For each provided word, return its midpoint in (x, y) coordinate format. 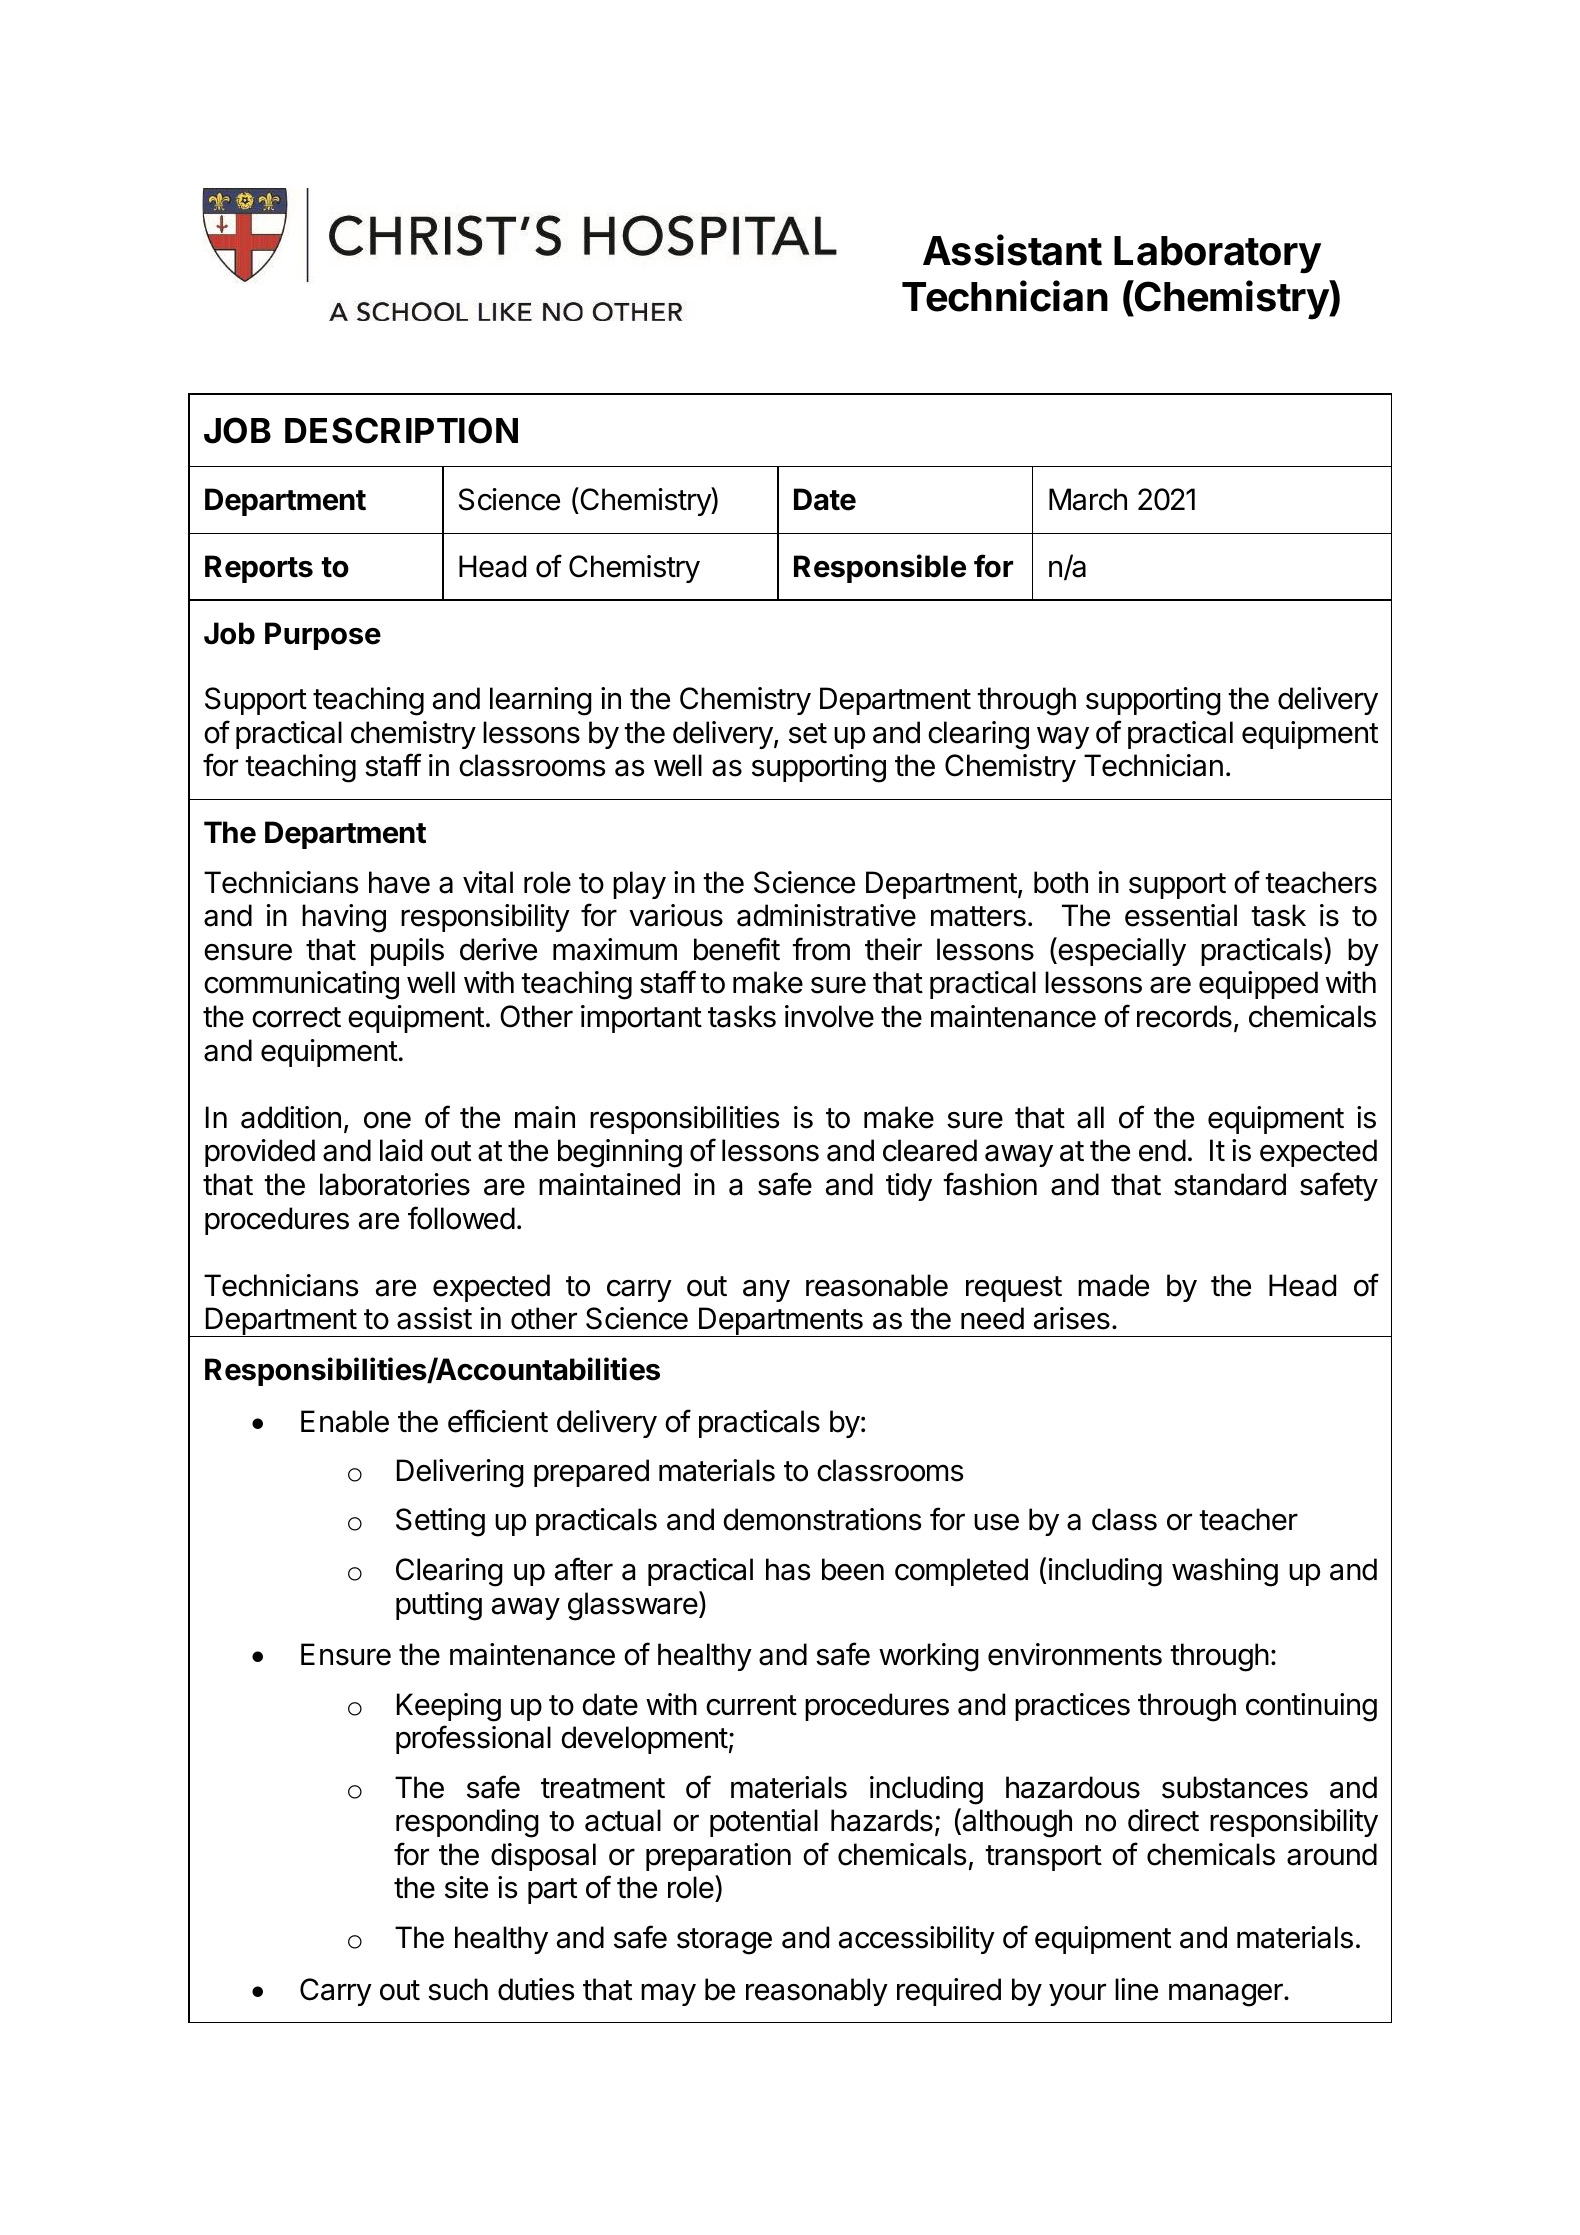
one (387, 1120)
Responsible (880, 568)
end (1162, 1150)
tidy (909, 1187)
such (458, 1989)
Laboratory (1217, 255)
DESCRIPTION (401, 430)
